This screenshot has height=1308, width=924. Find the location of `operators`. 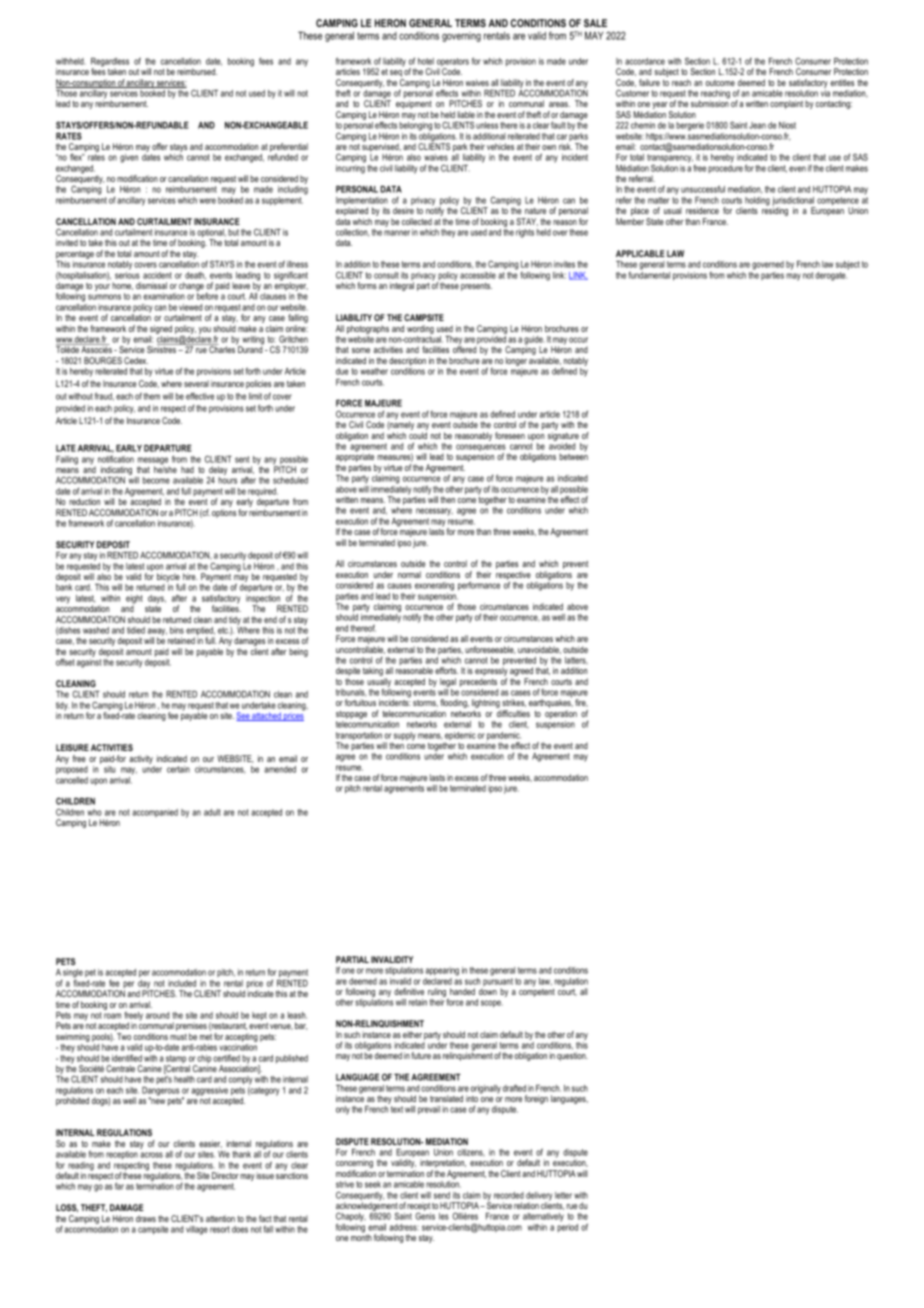

operators is located at coordinates (453, 63).
